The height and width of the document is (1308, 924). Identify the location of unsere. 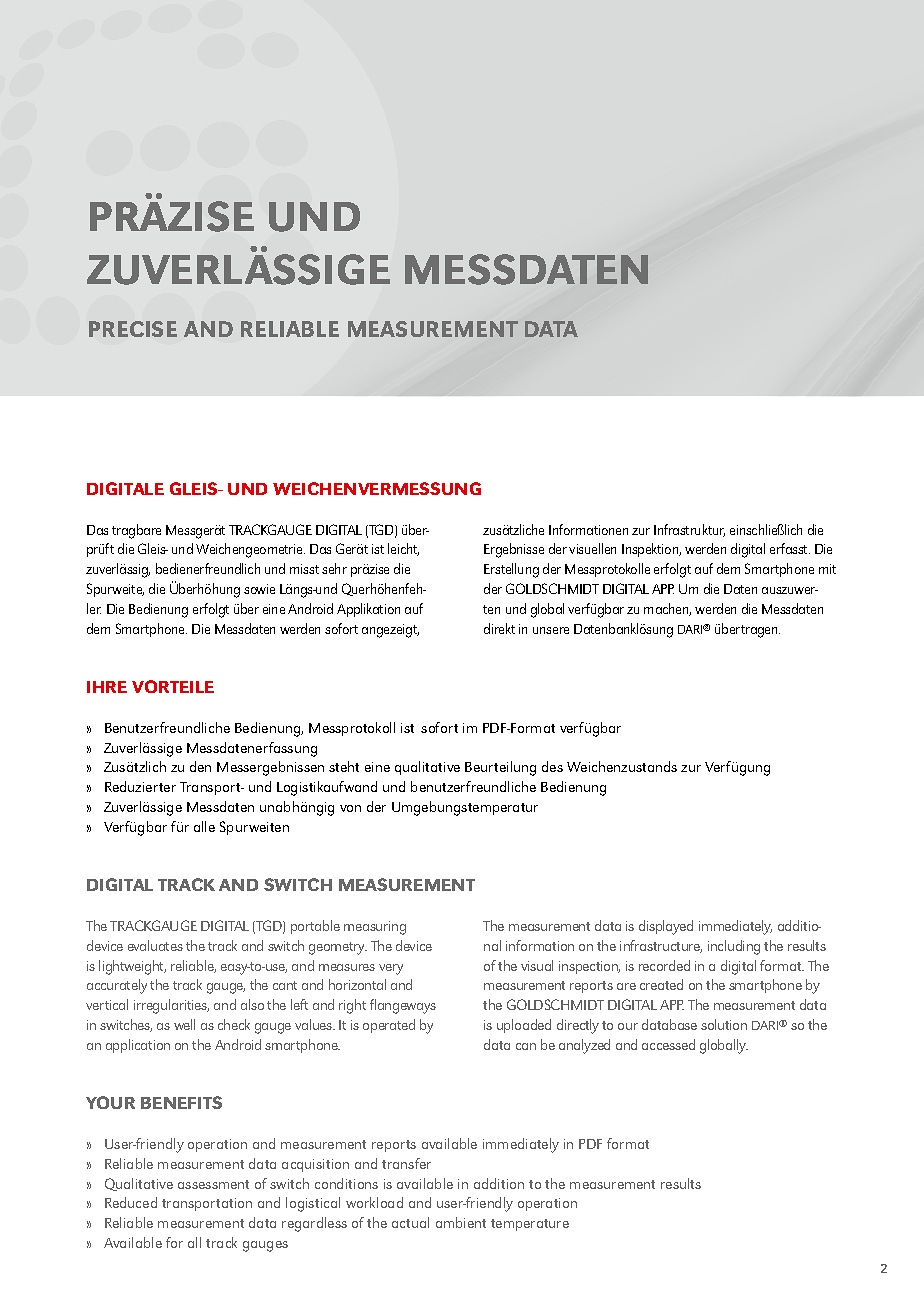
(551, 630).
